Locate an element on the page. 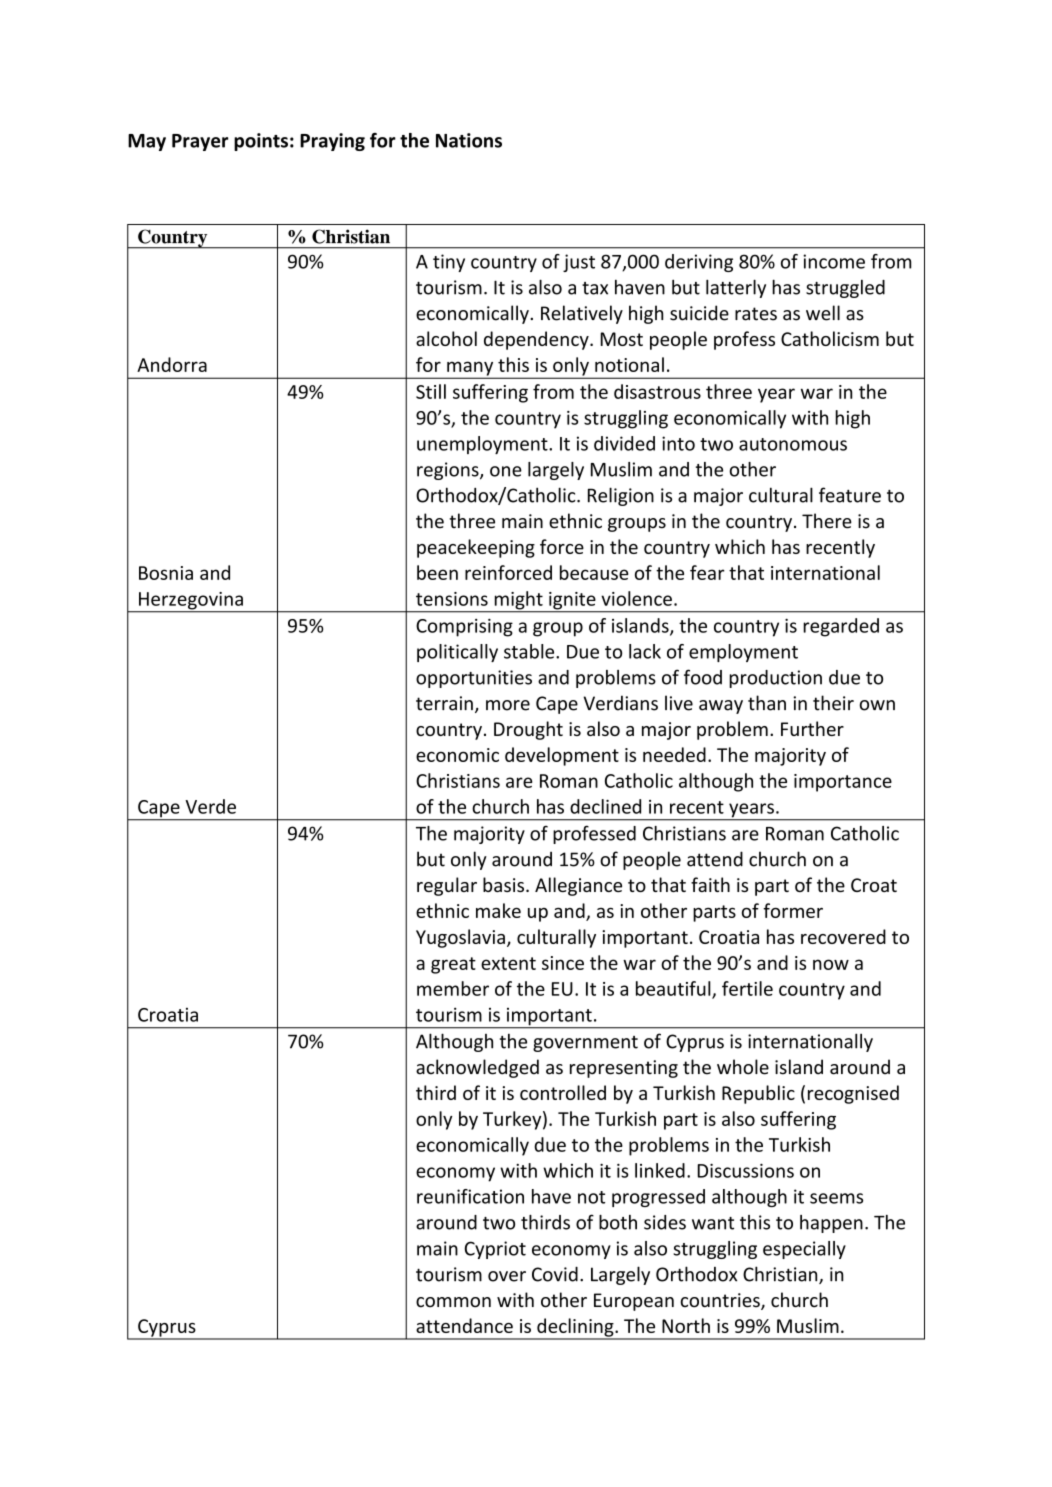 Image resolution: width=1052 pixels, height=1487 pixels. fertile is located at coordinates (747, 988).
